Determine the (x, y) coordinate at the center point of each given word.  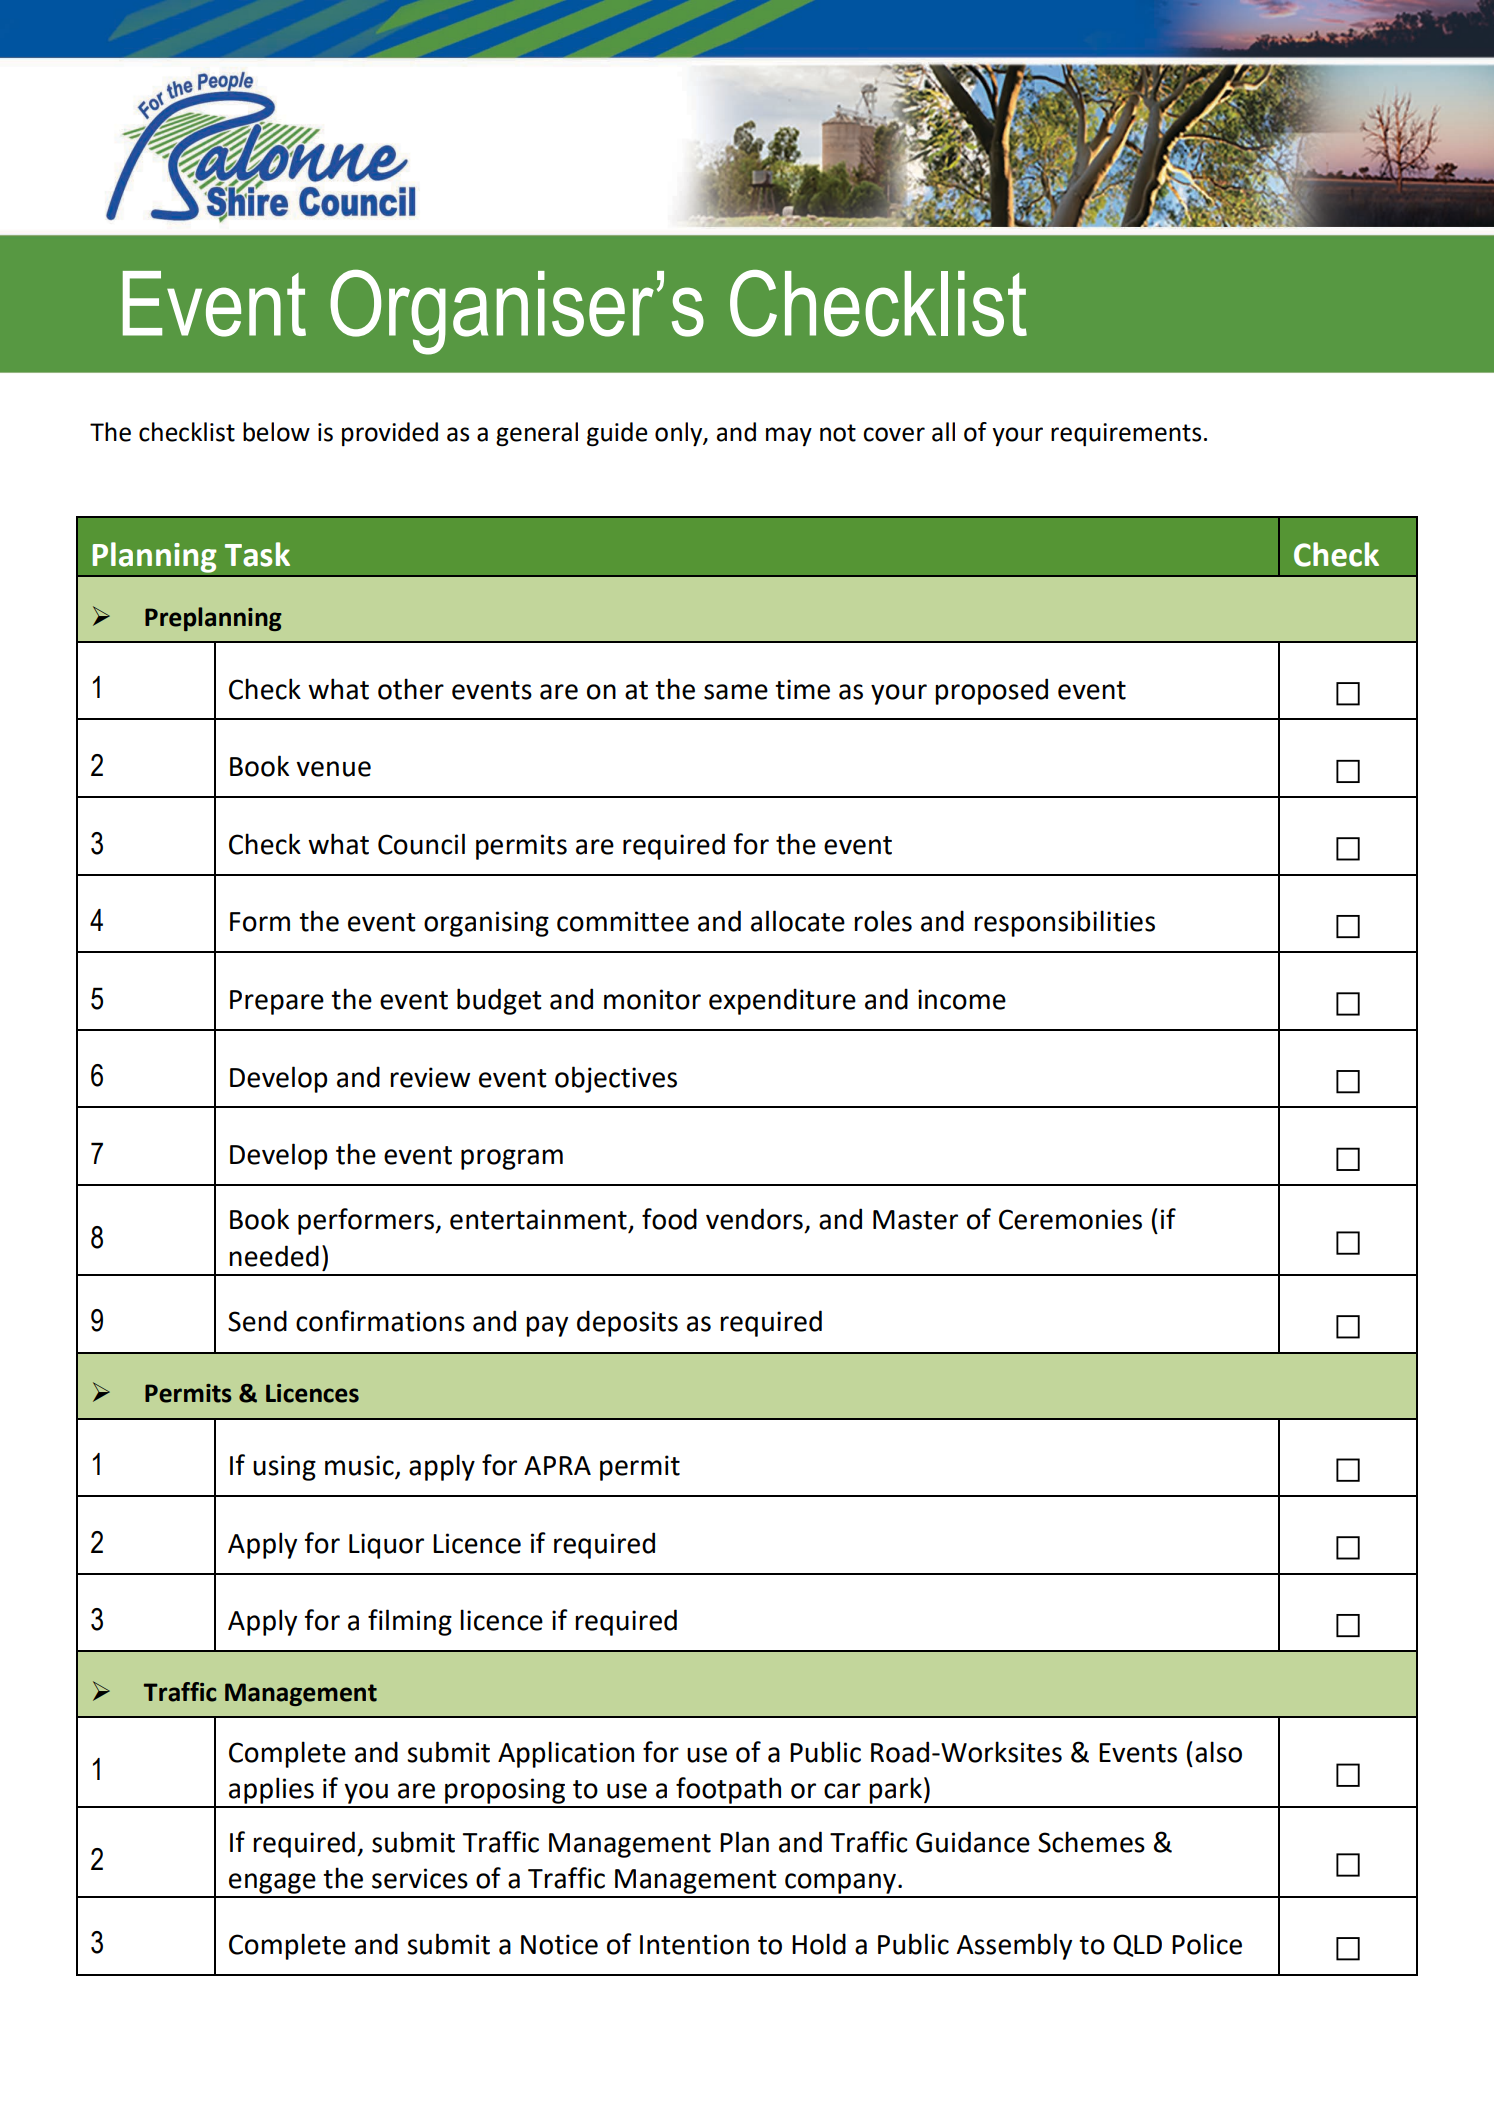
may (789, 436)
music (360, 1466)
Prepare (277, 1002)
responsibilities (1064, 923)
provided (390, 434)
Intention (694, 1944)
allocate (798, 921)
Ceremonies (1070, 1219)
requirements (1126, 435)
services (420, 1878)
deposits (627, 1323)
